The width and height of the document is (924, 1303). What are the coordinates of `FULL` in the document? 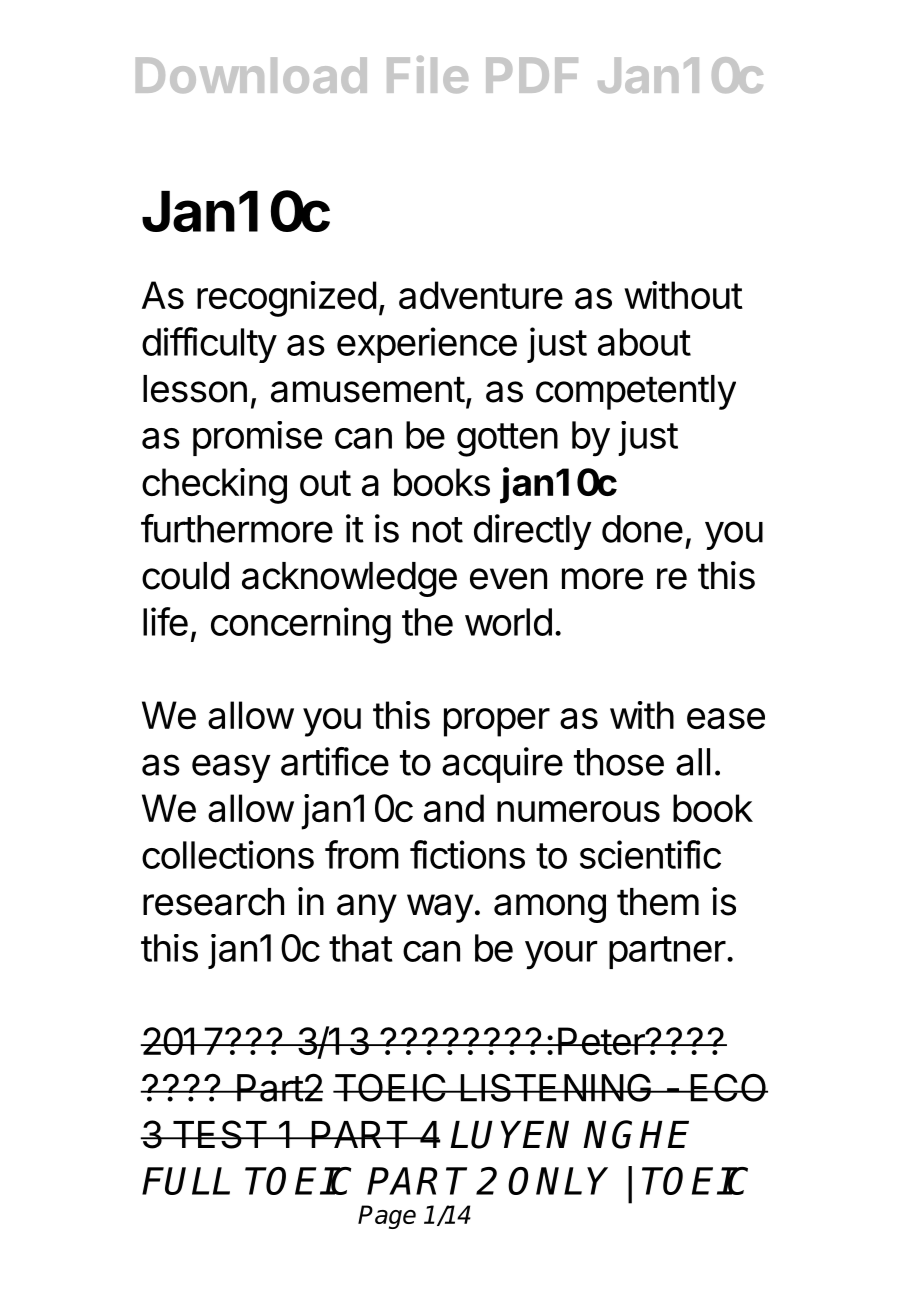 It's located at (186, 1181).
